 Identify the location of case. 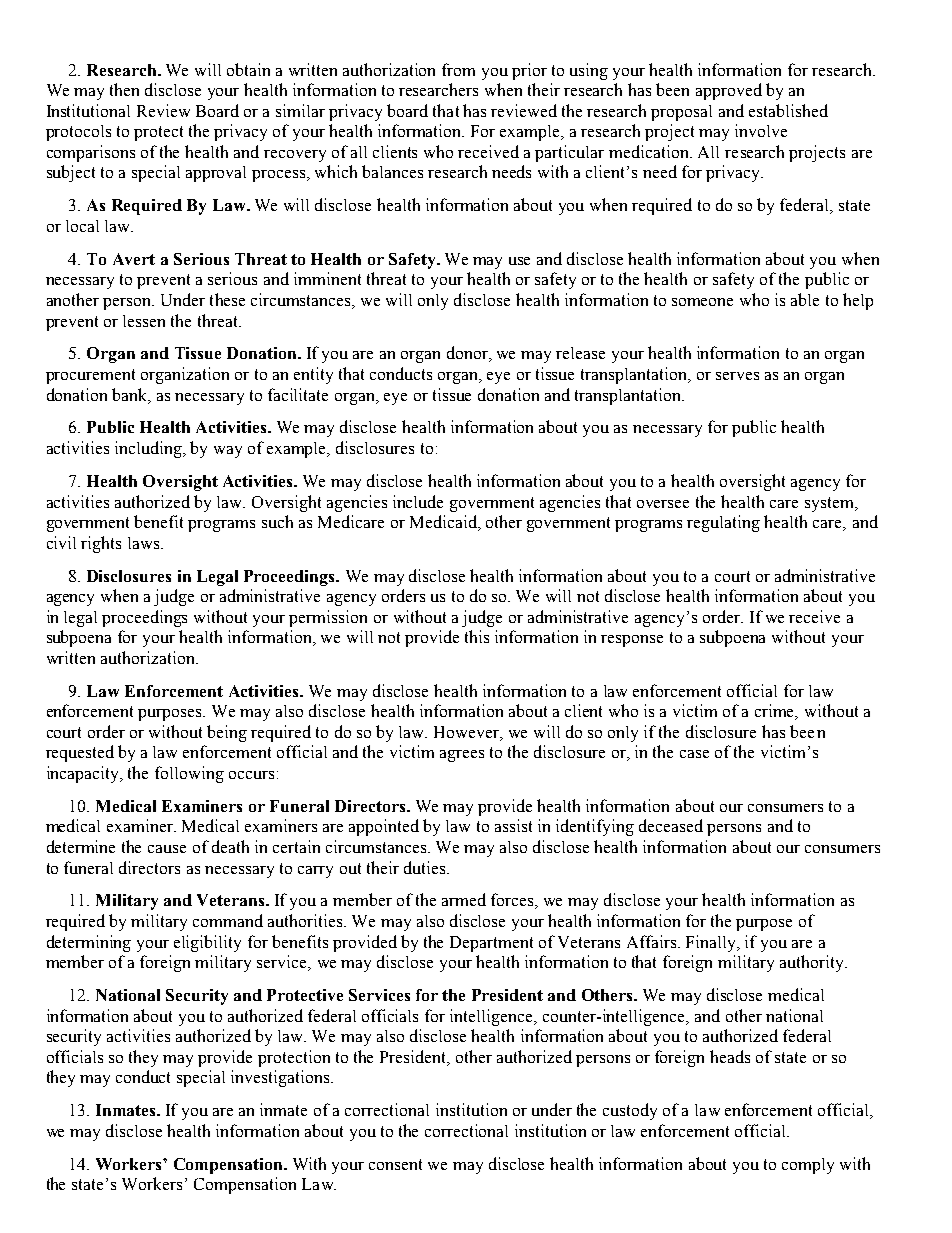
(694, 754).
